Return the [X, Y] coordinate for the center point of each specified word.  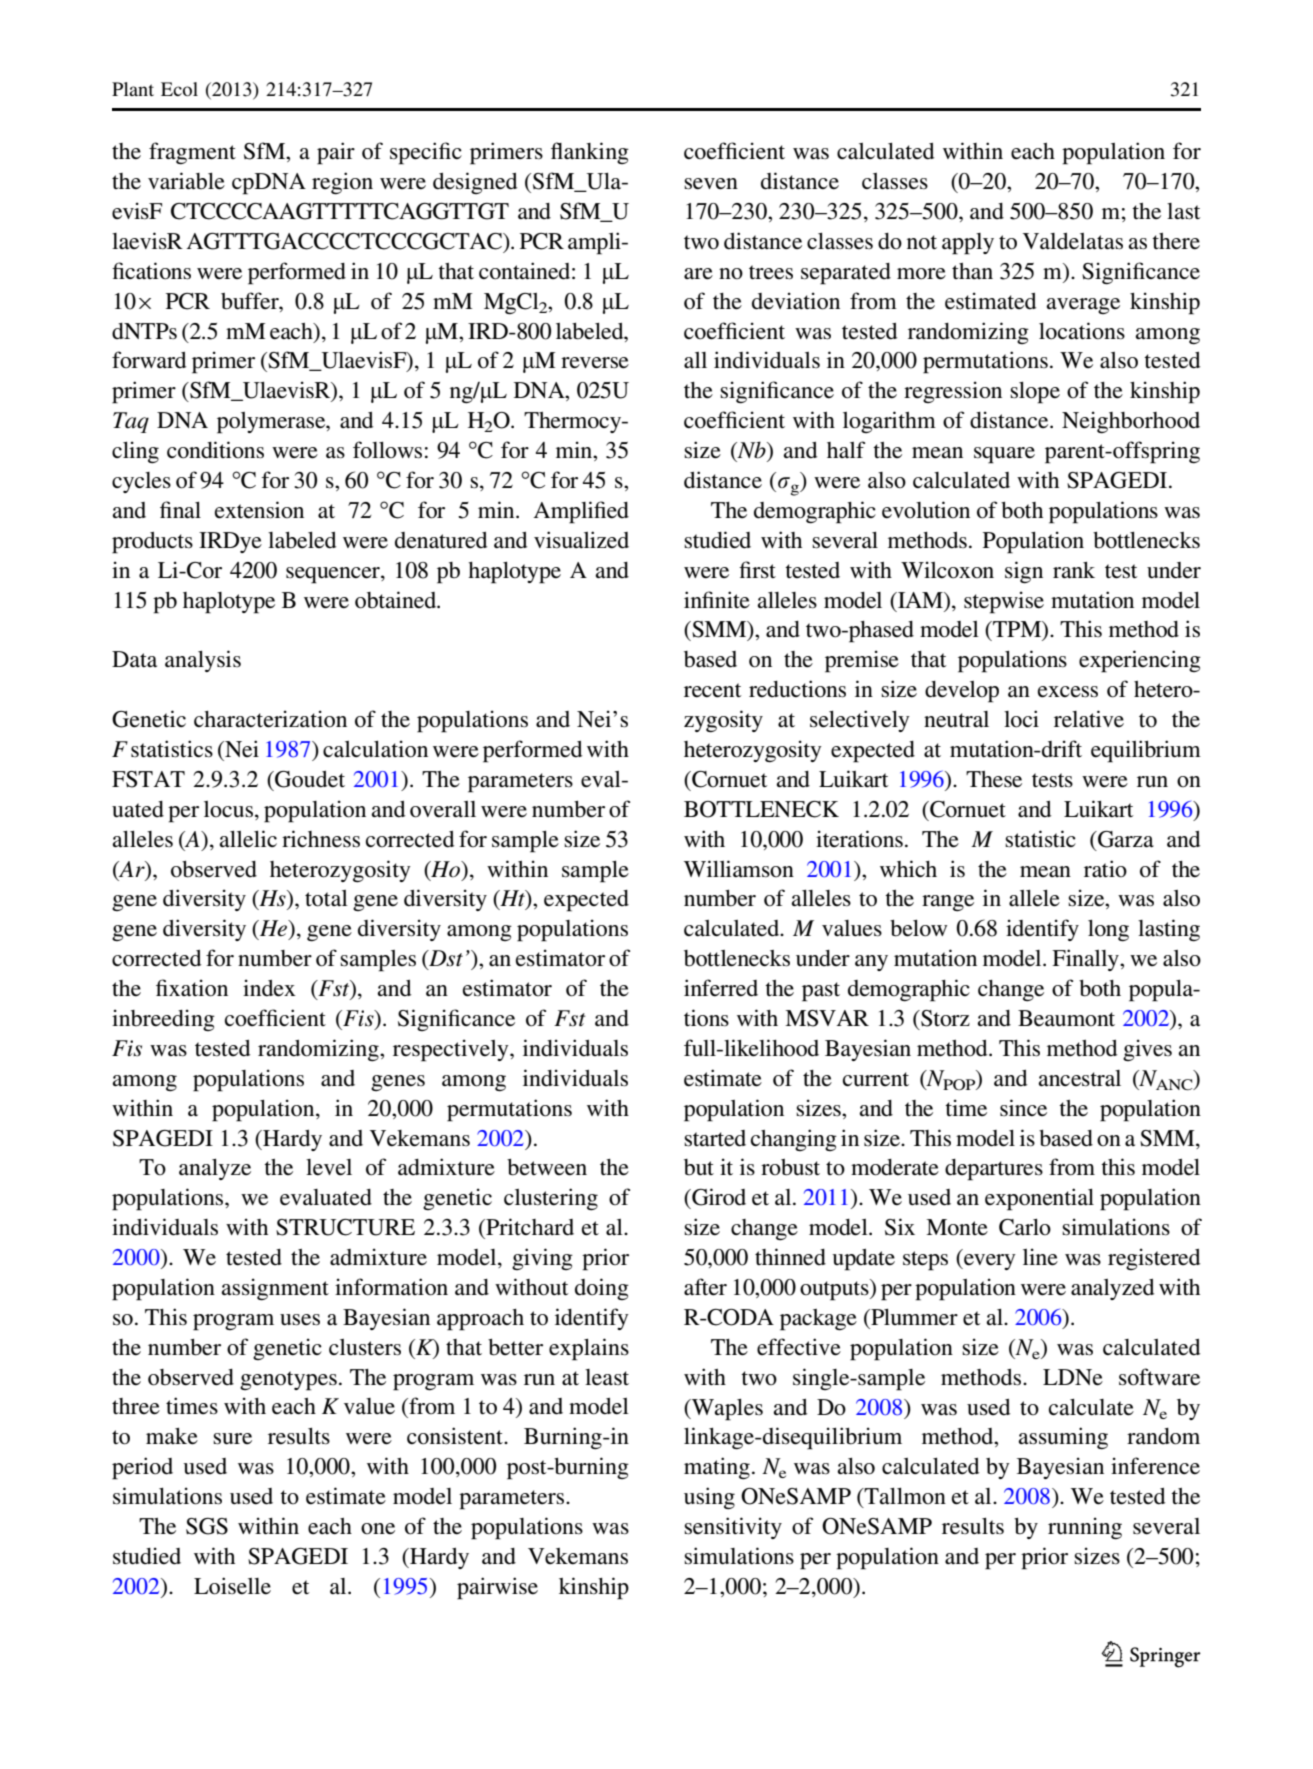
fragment [192, 153]
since [1023, 1107]
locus [230, 809]
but [699, 1167]
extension [259, 510]
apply [968, 244]
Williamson [739, 869]
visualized [581, 540]
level [329, 1167]
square [1004, 455]
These [994, 779]
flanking [590, 153]
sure [232, 1439]
